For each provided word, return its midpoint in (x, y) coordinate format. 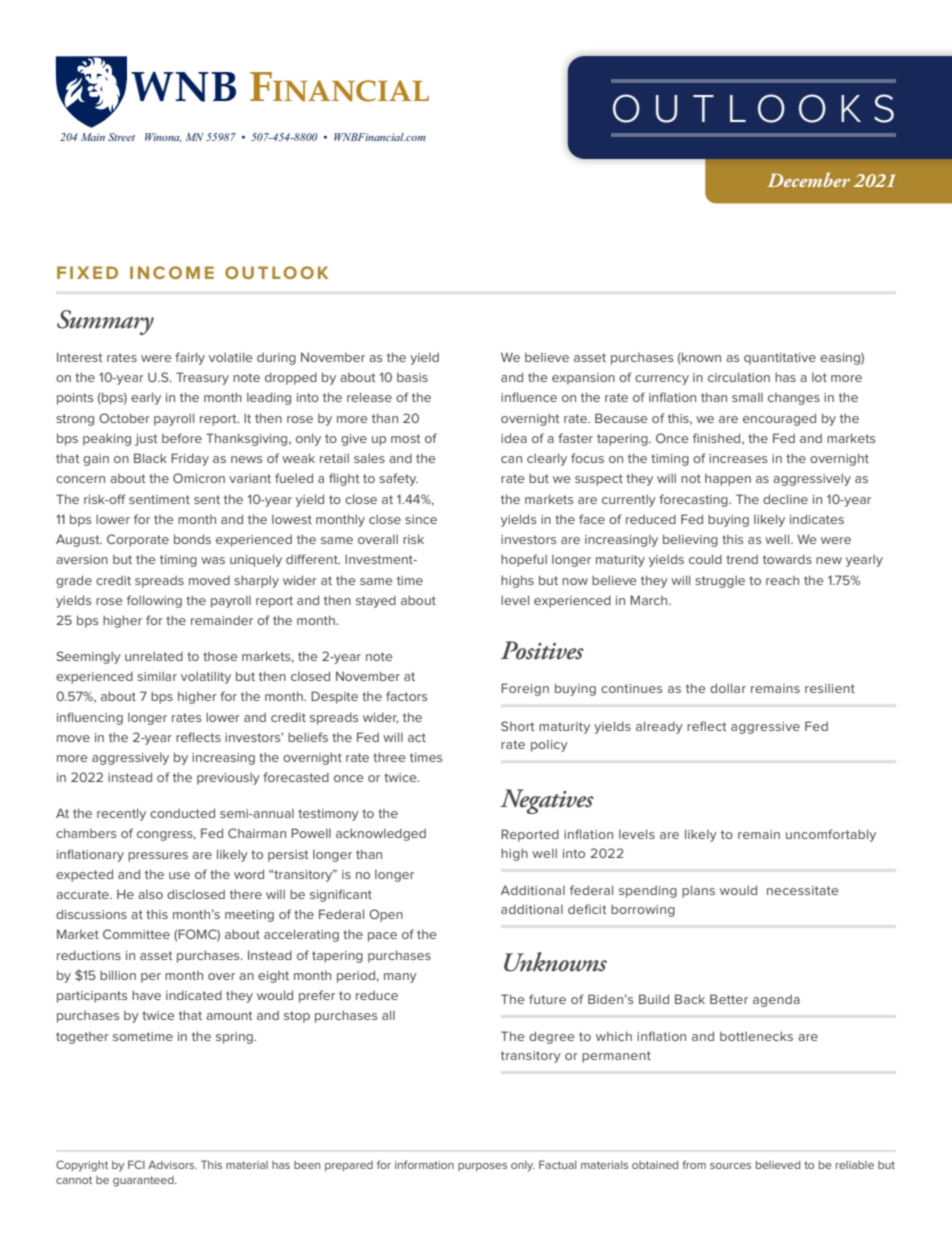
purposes (482, 1167)
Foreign (525, 689)
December (808, 179)
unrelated (154, 656)
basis (412, 377)
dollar (728, 688)
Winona (163, 137)
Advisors (172, 1164)
